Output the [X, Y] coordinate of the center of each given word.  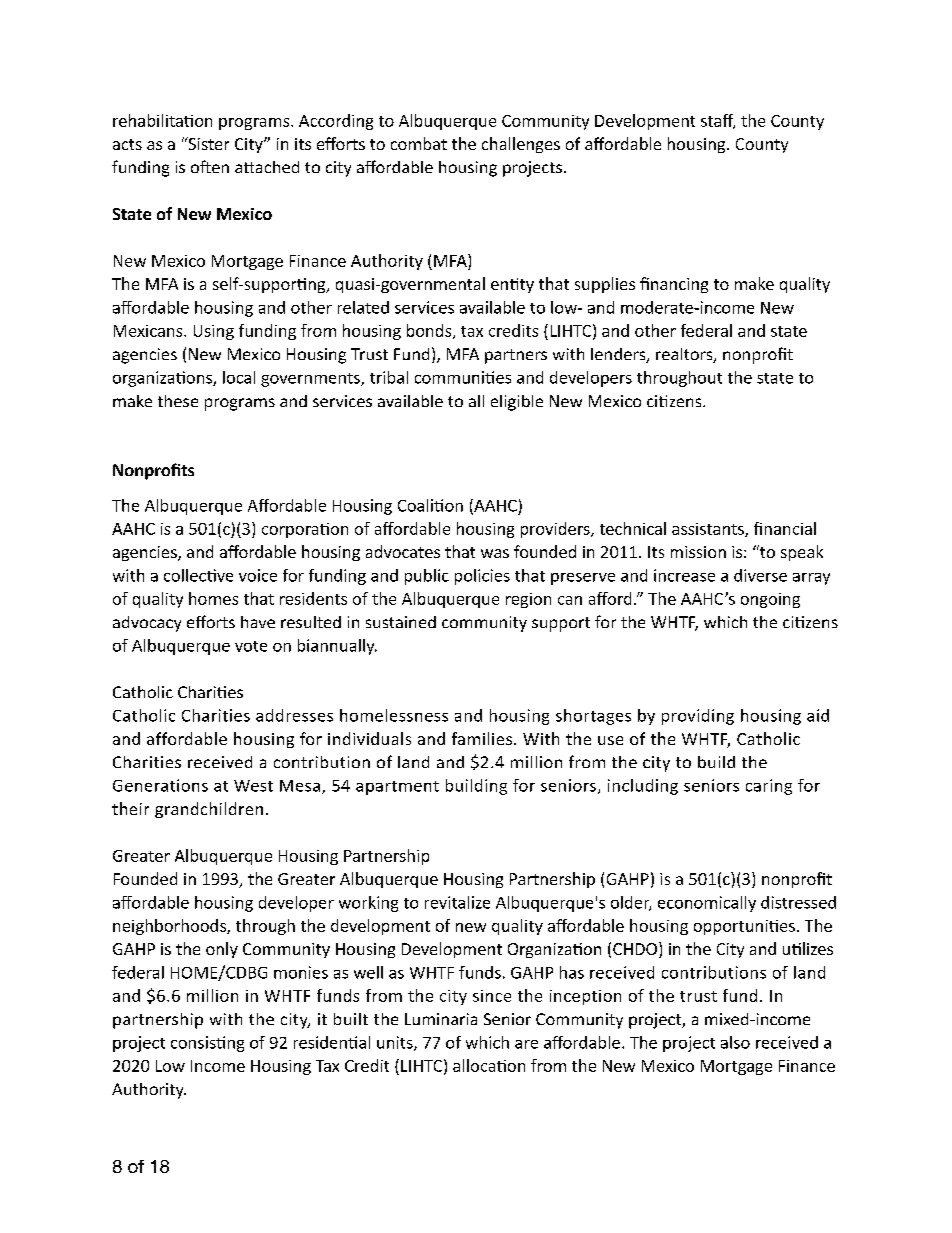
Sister [207, 143]
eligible [517, 403]
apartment [397, 788]
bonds [430, 331]
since [492, 996]
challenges [521, 145]
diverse [760, 575]
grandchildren [209, 810]
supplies [605, 285]
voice [258, 575]
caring [769, 787]
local [239, 377]
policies [482, 577]
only [222, 950]
